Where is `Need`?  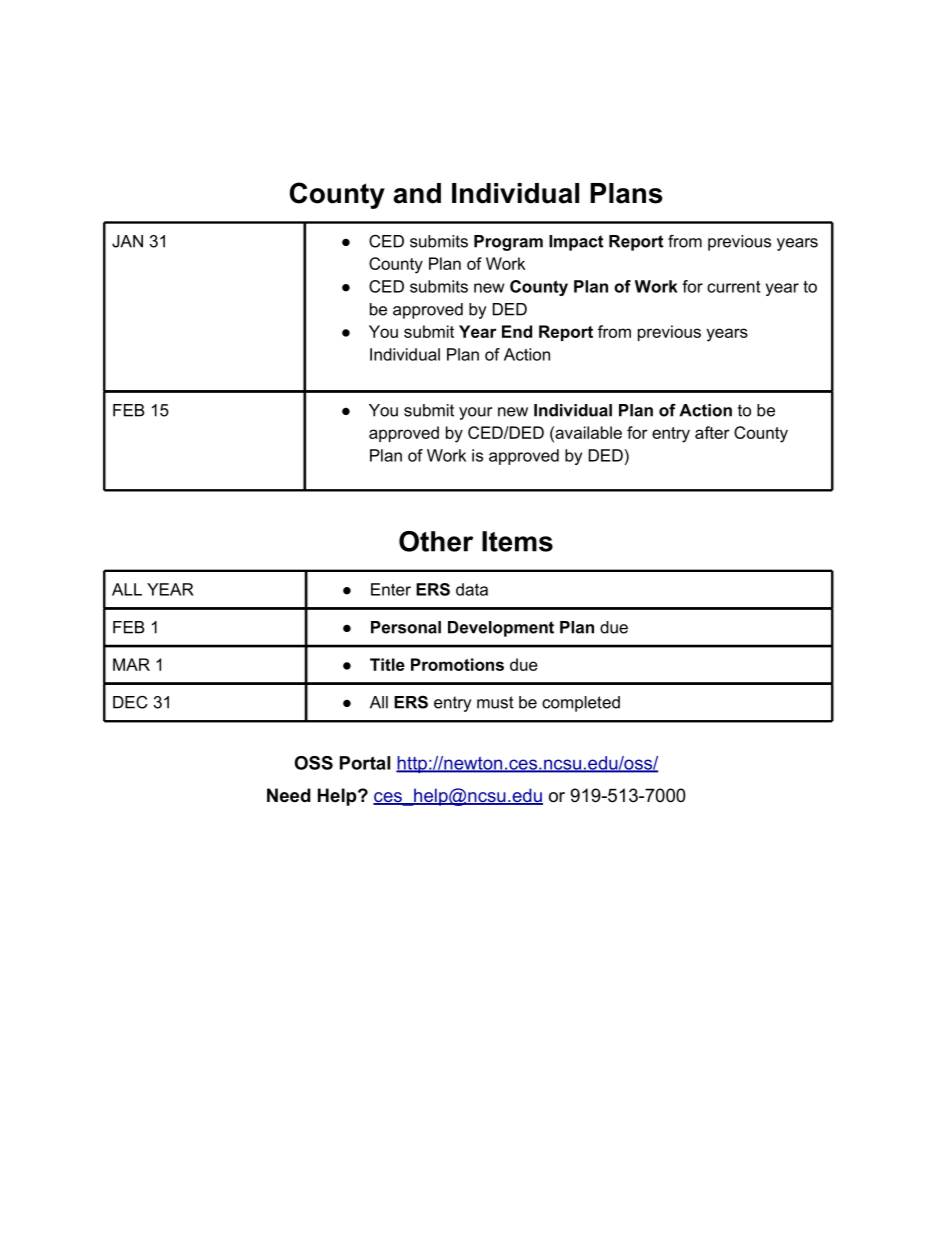 Need is located at coordinates (289, 795).
